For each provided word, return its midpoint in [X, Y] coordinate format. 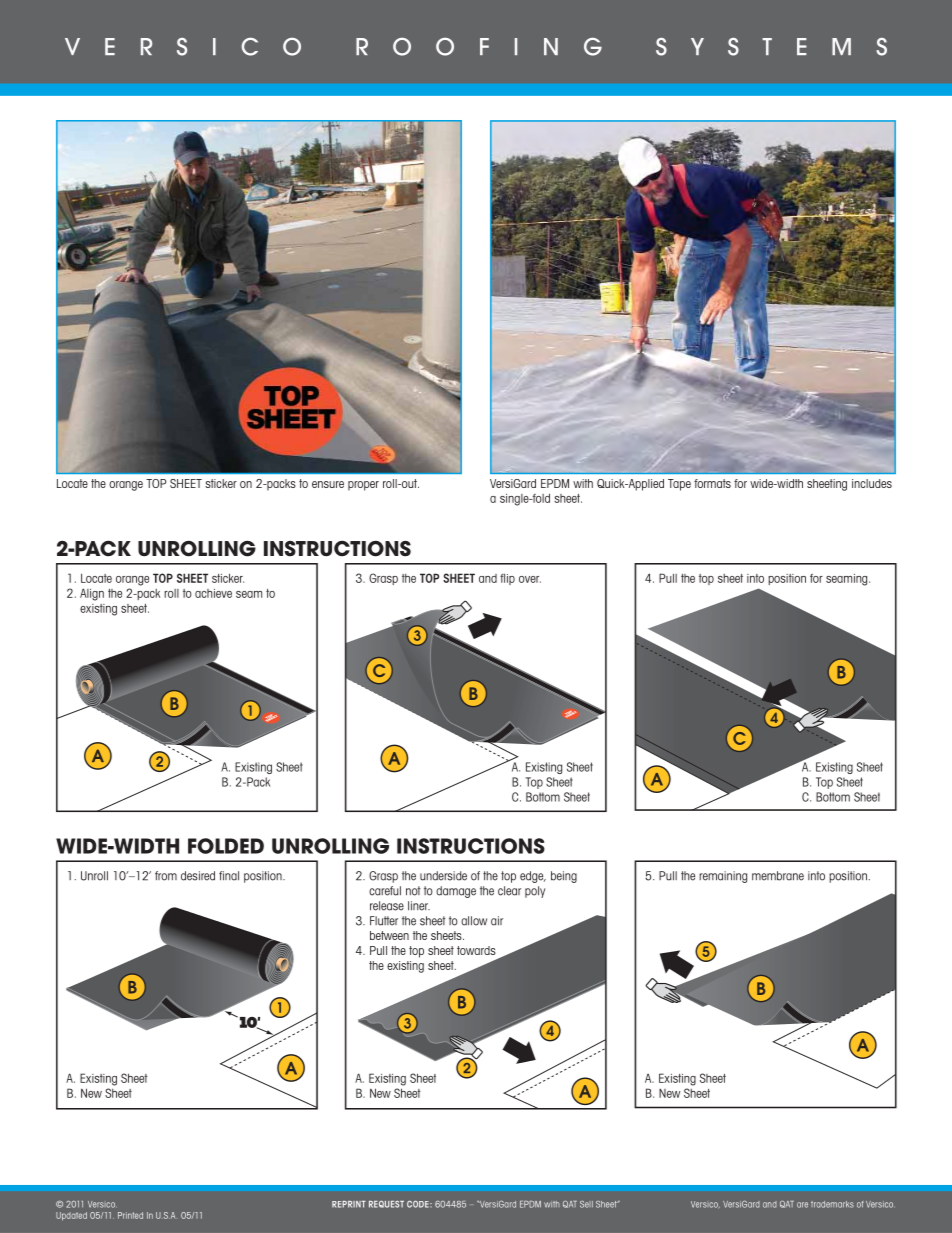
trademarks [832, 1204]
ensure [328, 484]
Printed [130, 1215]
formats [712, 483]
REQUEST [386, 1204]
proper [363, 486]
